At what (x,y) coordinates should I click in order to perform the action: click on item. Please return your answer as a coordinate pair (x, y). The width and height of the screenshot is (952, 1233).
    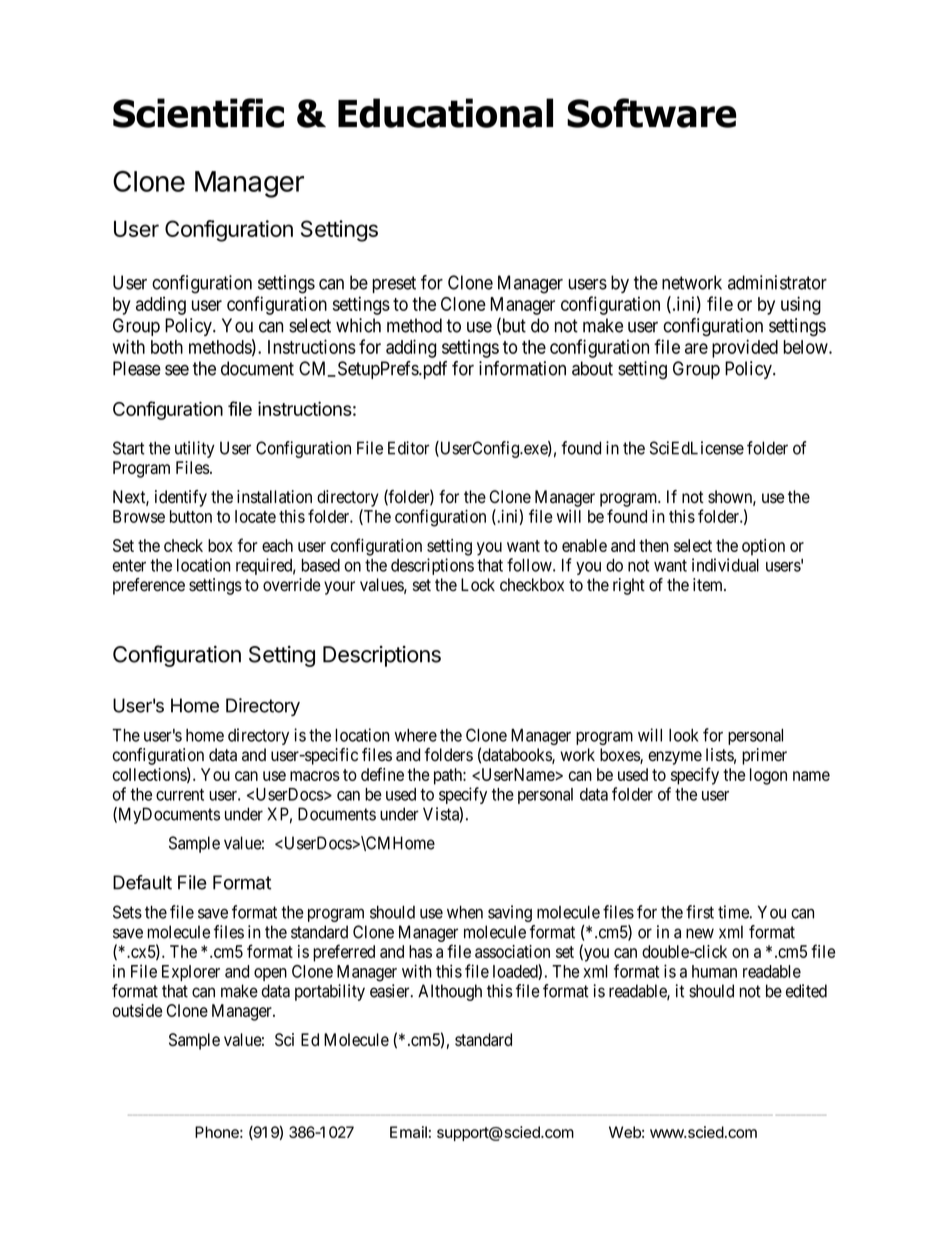
    Looking at the image, I should click on (709, 585).
